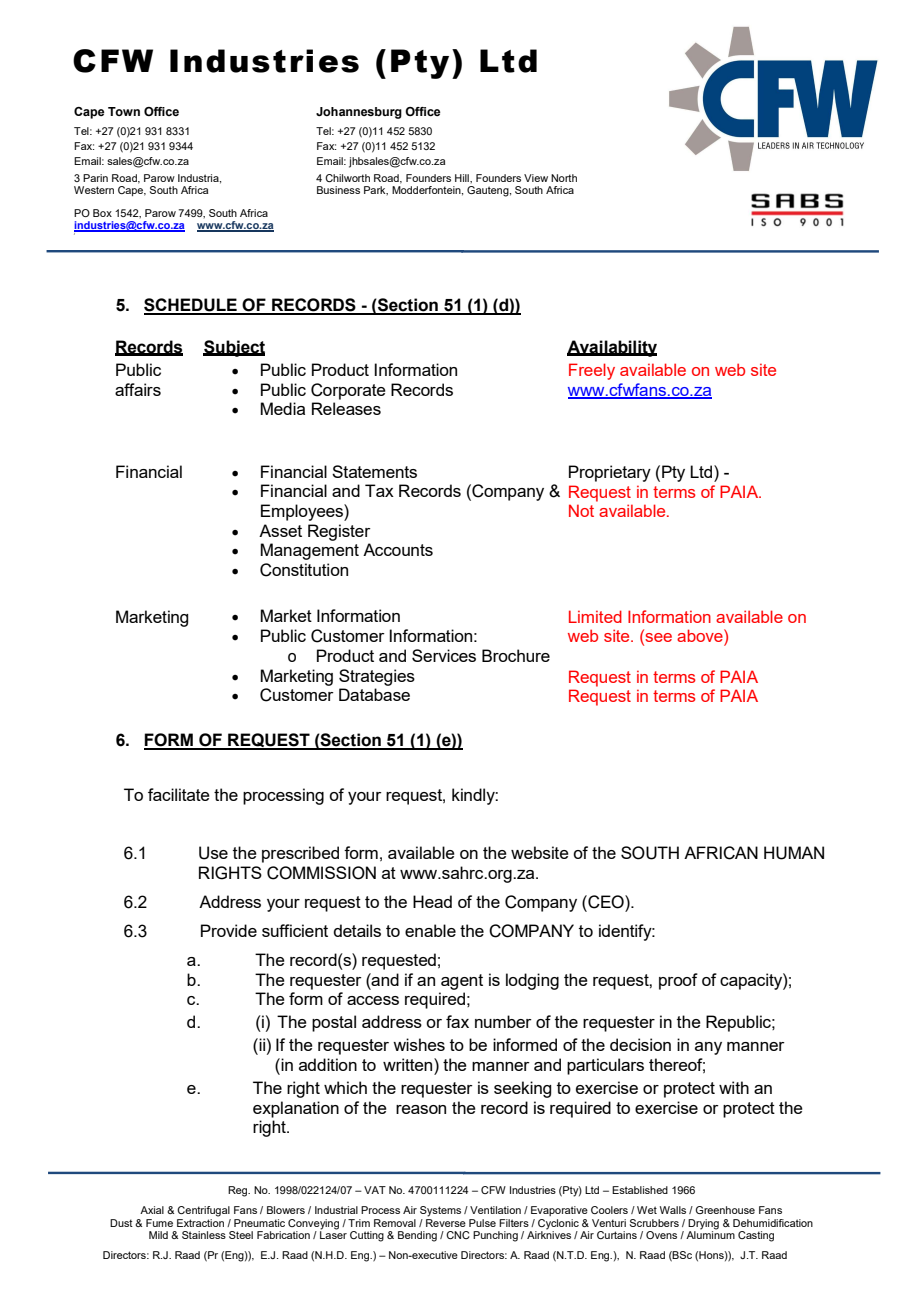 This page has height=1308, width=924. What do you see at coordinates (179, 794) in the page?
I see `facilitate` at bounding box center [179, 794].
